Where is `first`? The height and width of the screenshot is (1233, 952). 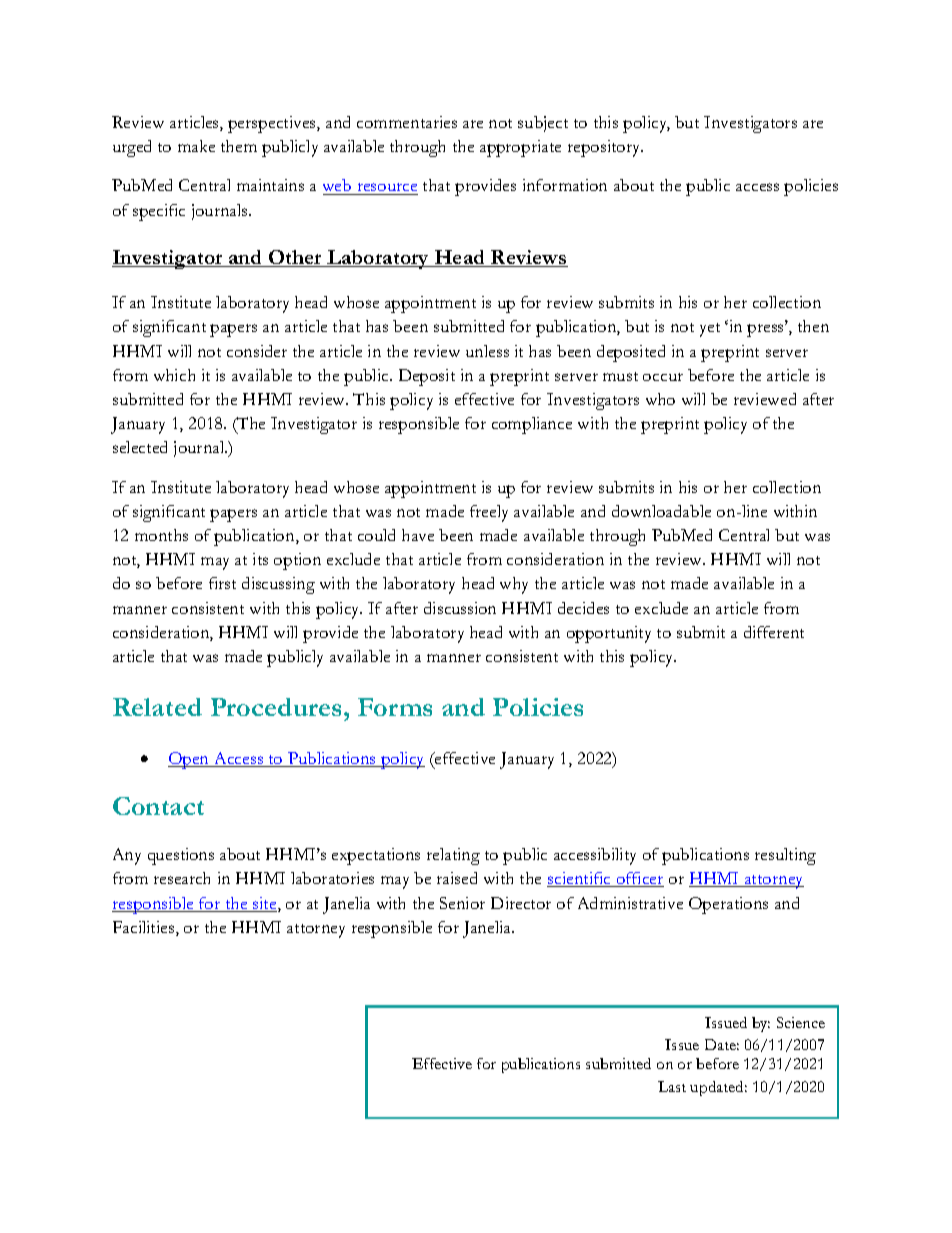
first is located at coordinates (222, 583).
